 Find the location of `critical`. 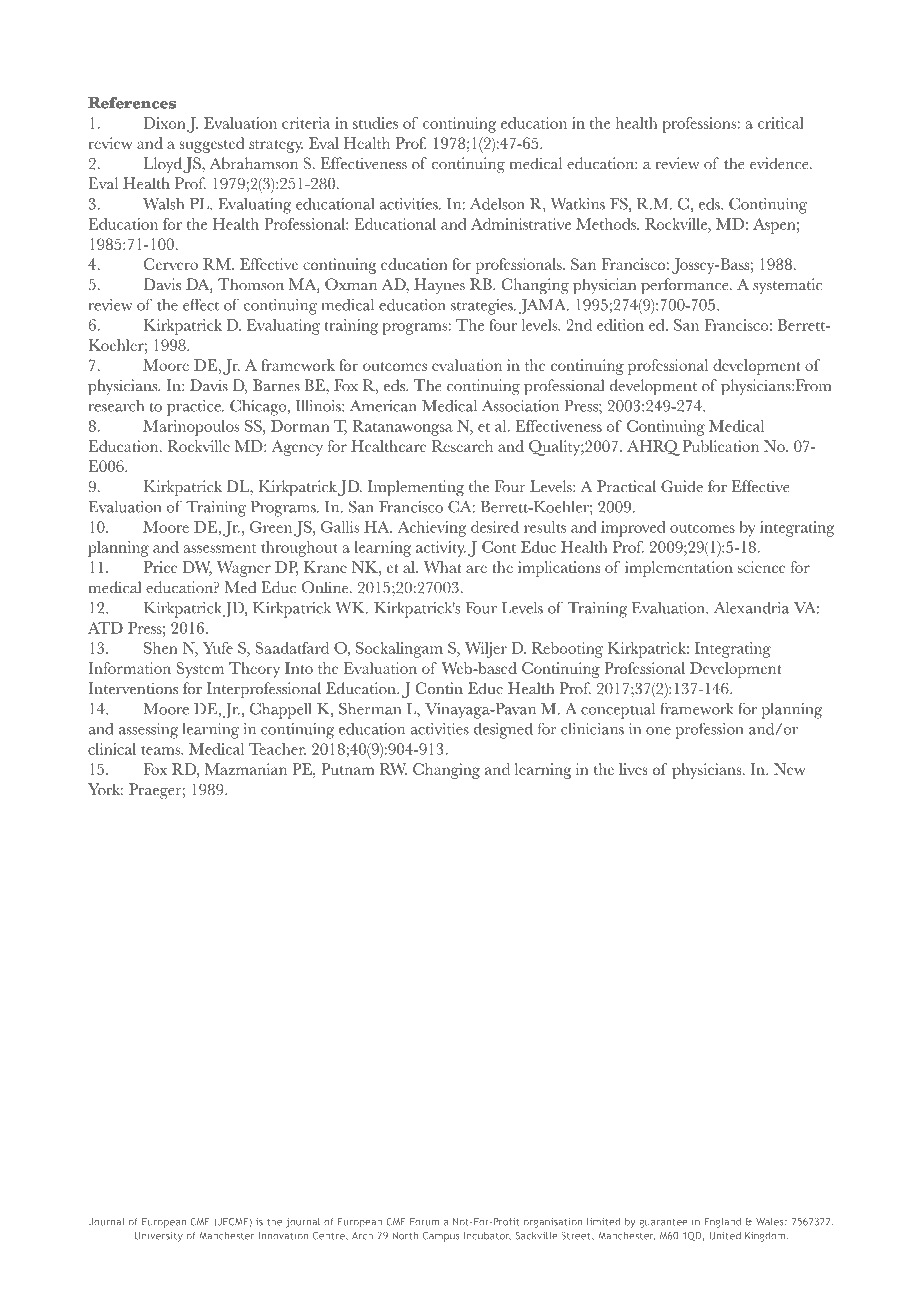

critical is located at coordinates (781, 123).
